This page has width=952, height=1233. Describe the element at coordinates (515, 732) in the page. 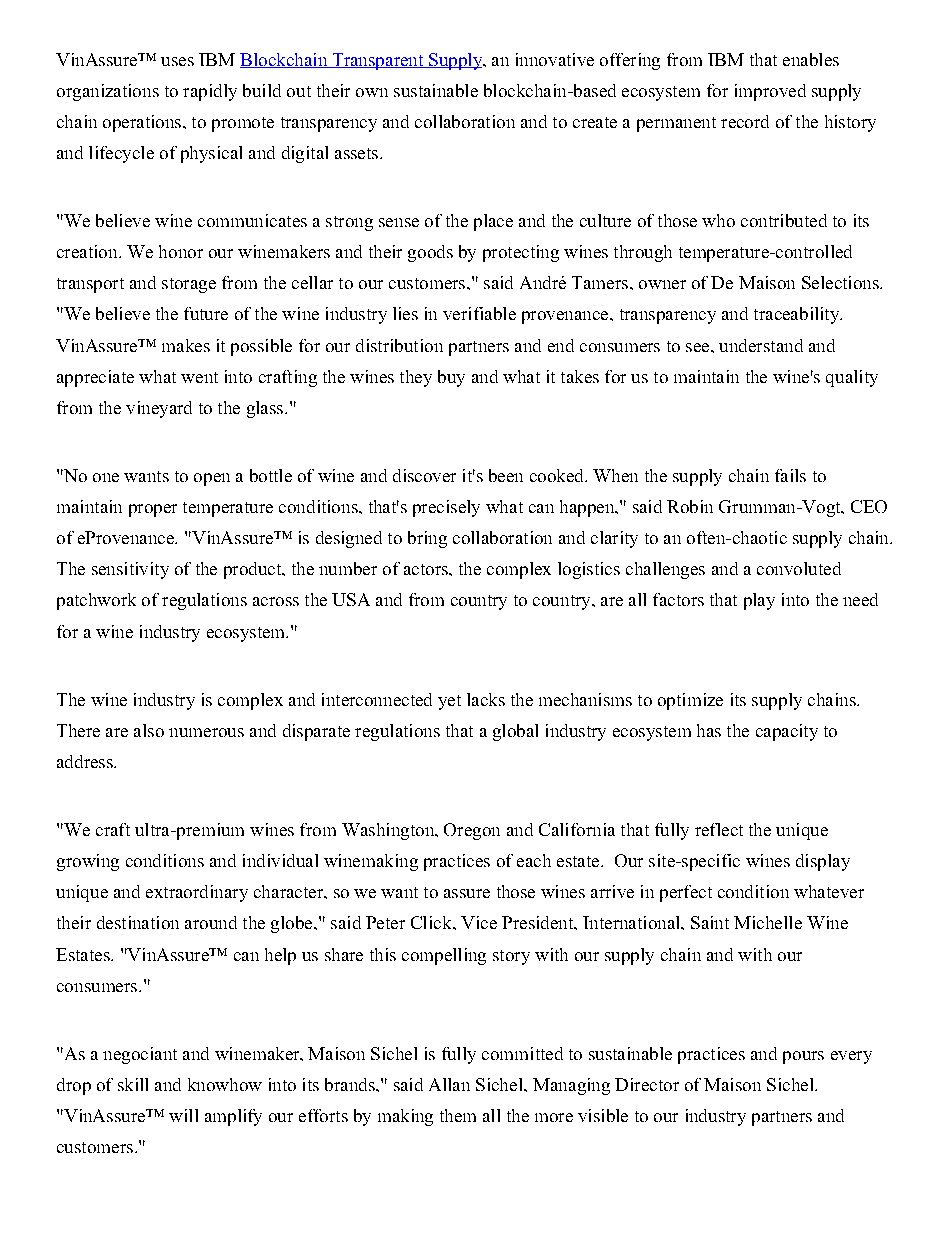

I see `global` at that location.
